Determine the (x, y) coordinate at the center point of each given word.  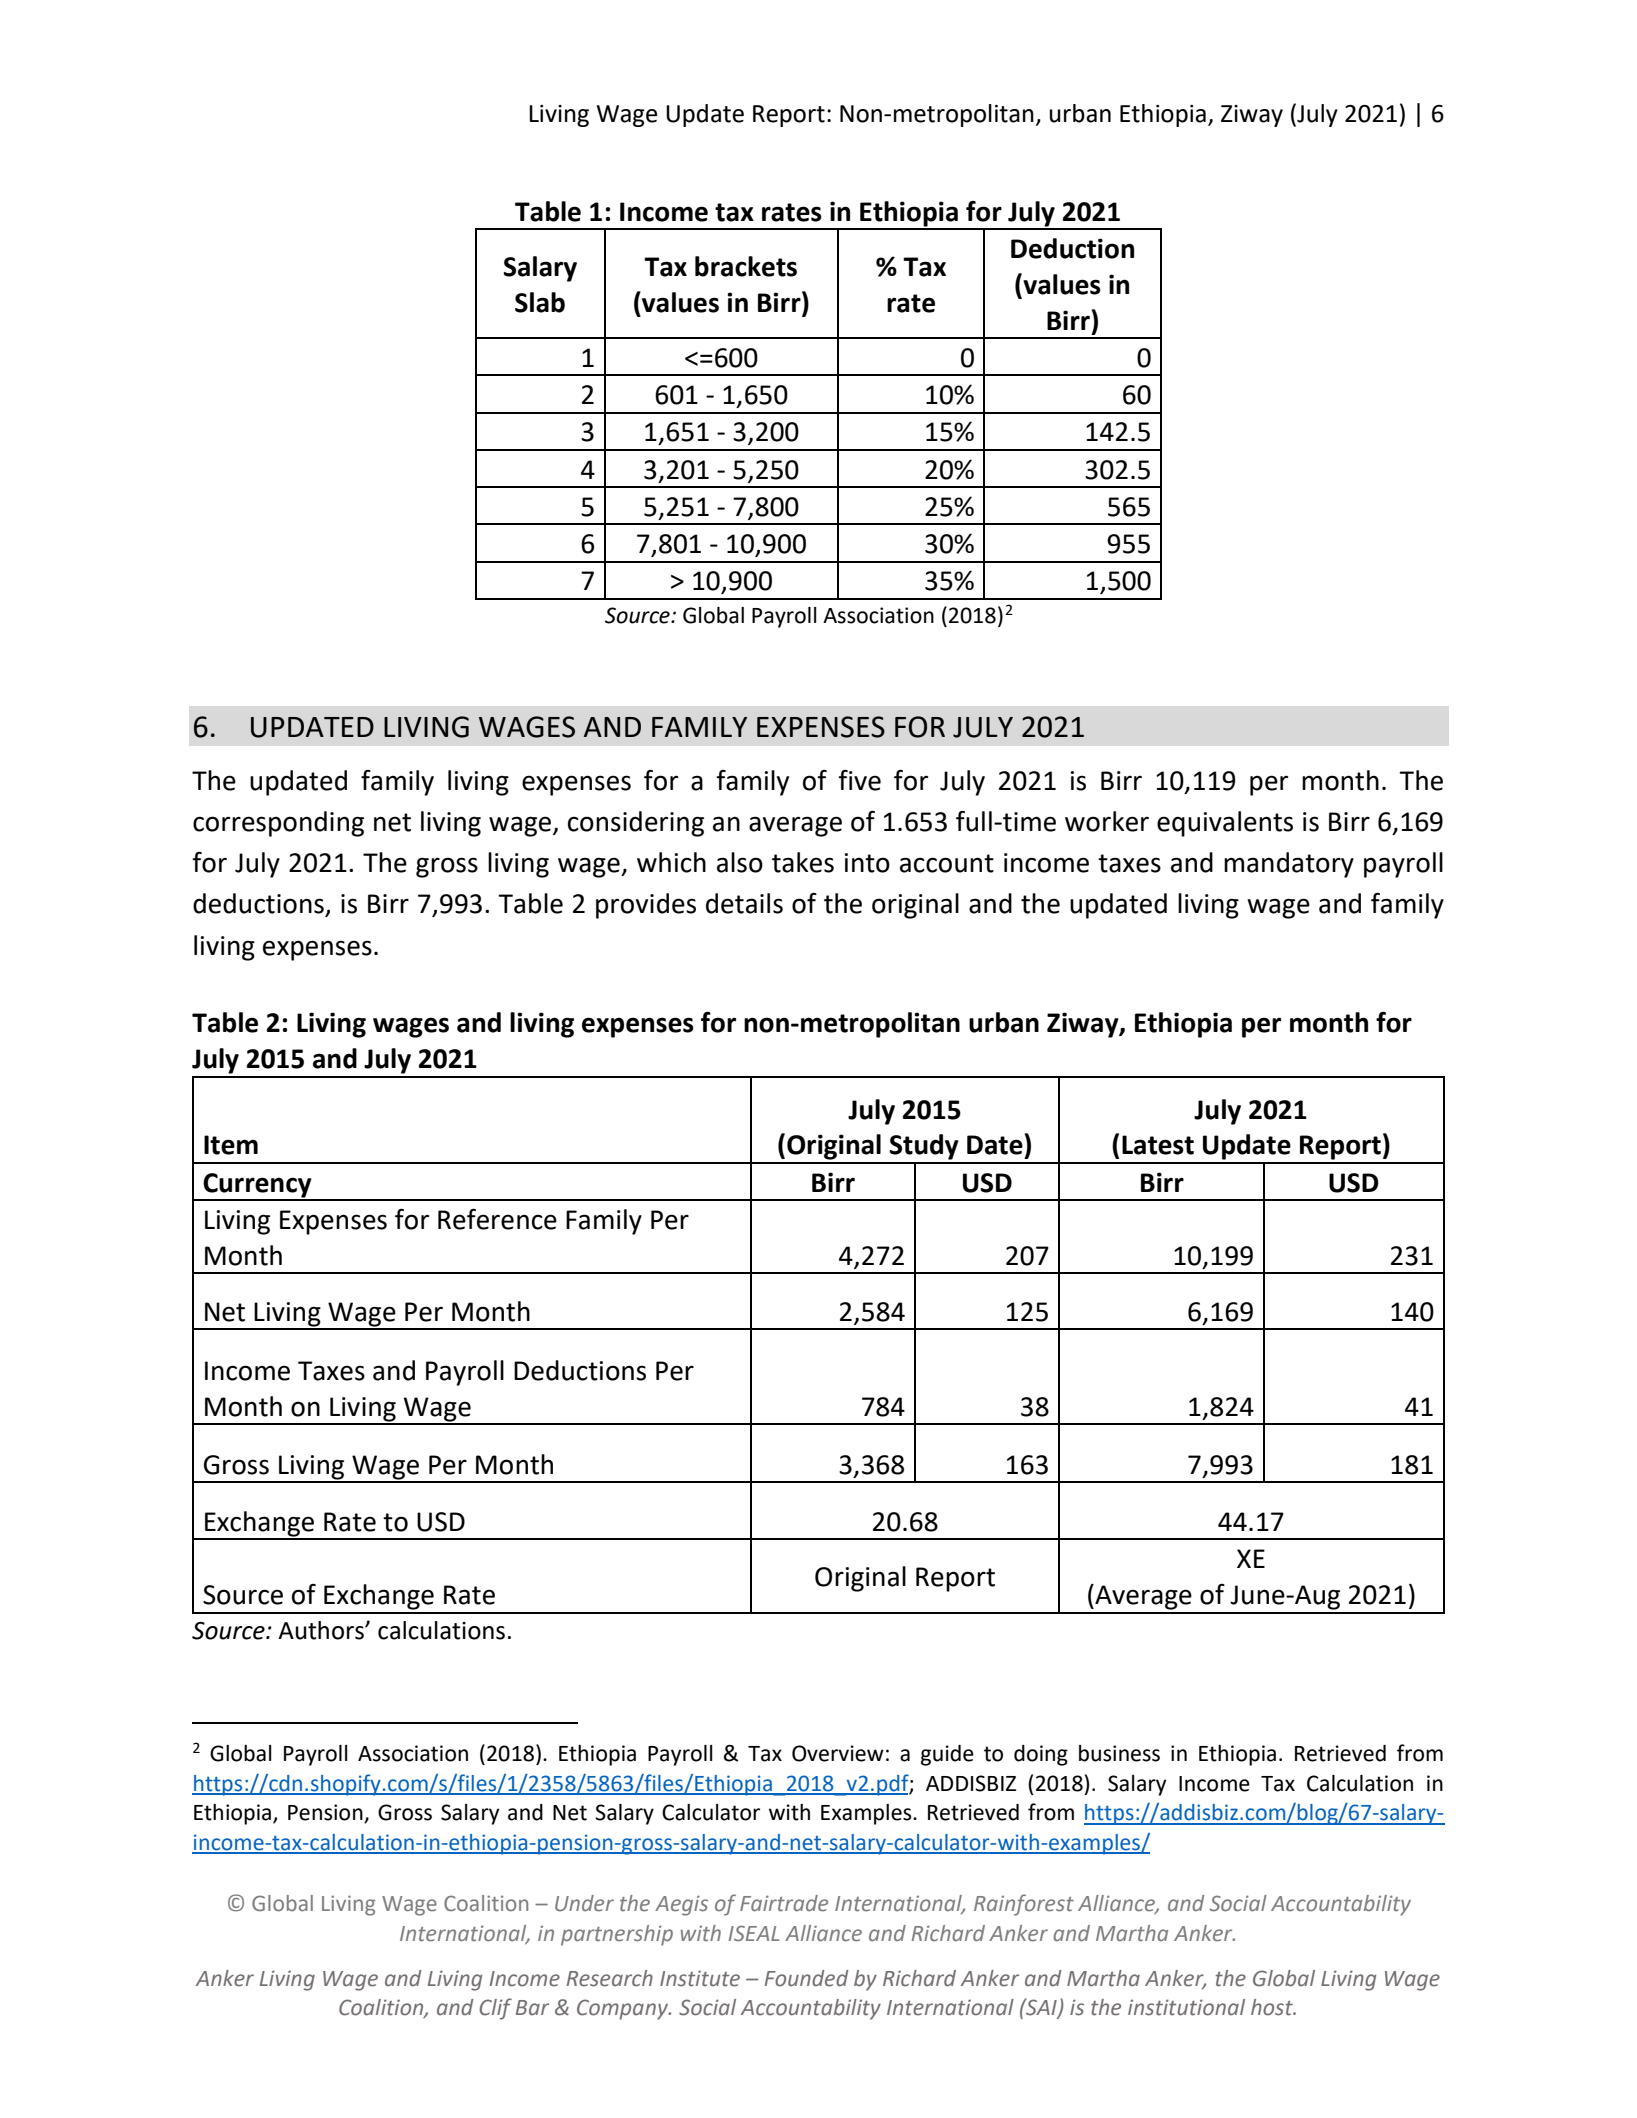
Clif (495, 2009)
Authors (322, 1630)
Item (231, 1145)
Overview (838, 1753)
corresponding (278, 824)
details (744, 903)
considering (636, 824)
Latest (1158, 1145)
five (859, 780)
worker (1107, 821)
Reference (497, 1219)
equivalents (1225, 824)
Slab (540, 302)
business (1119, 1753)
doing (1041, 1755)
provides (646, 906)
